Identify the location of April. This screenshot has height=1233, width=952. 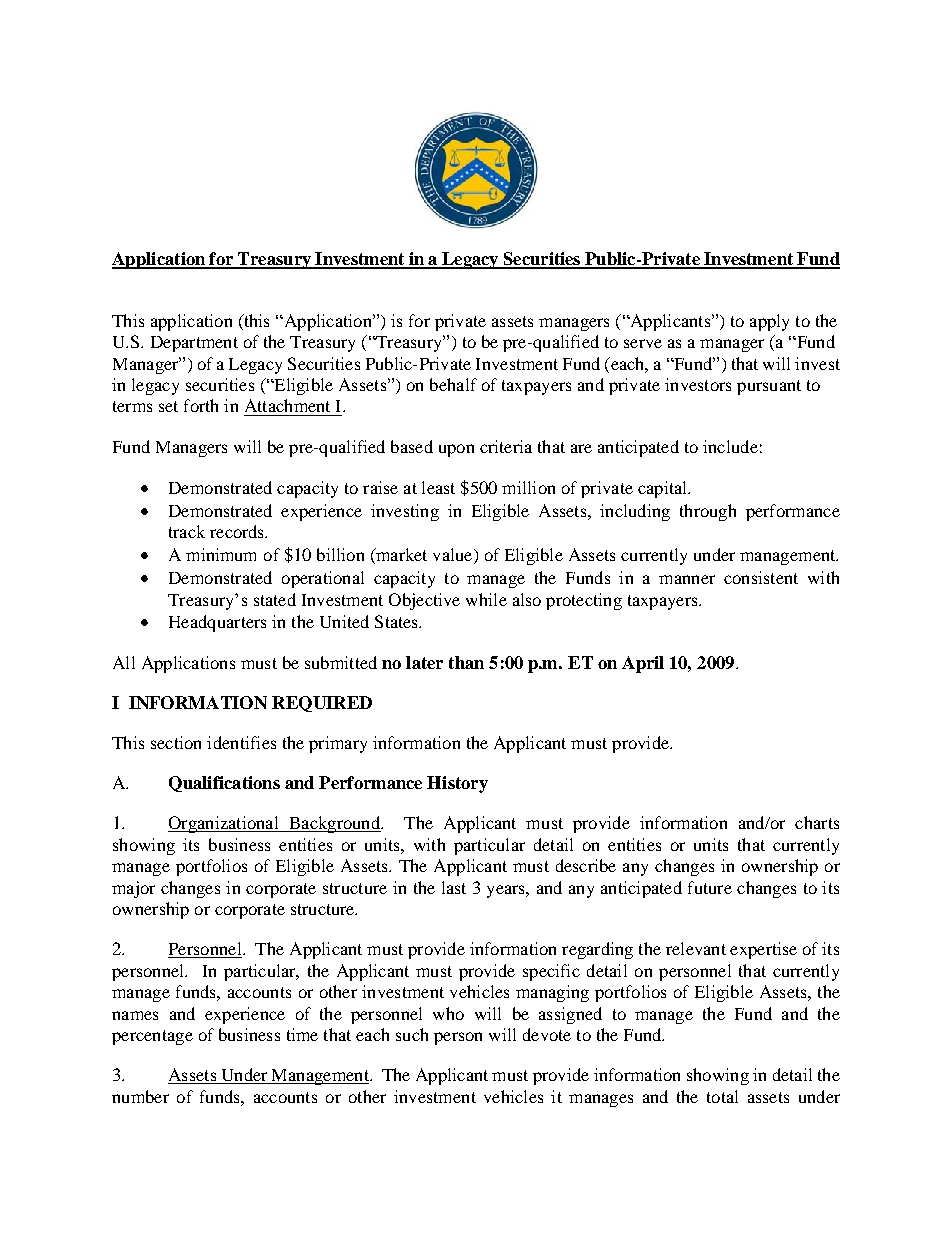
(643, 664).
